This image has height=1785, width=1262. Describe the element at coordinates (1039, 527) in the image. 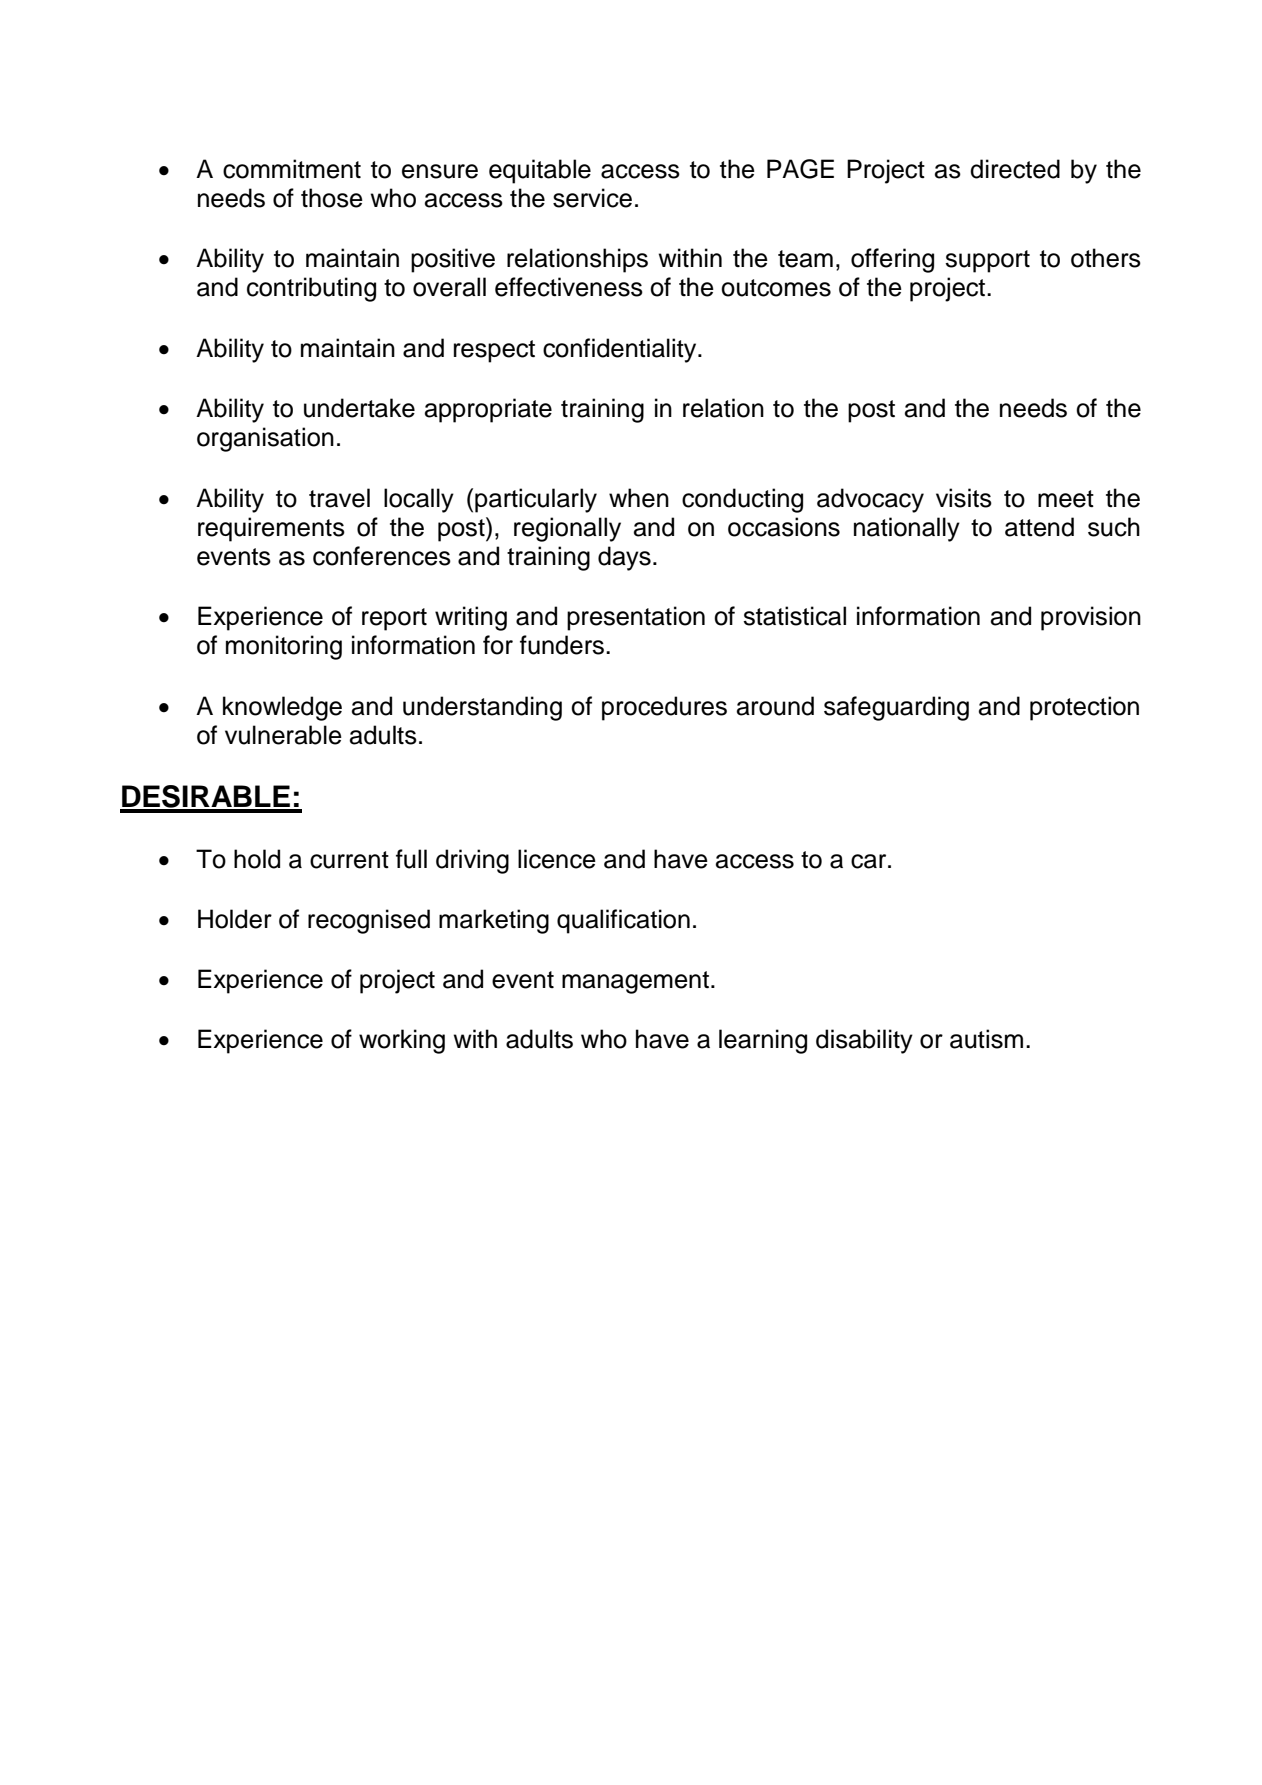

I see `attend` at that location.
